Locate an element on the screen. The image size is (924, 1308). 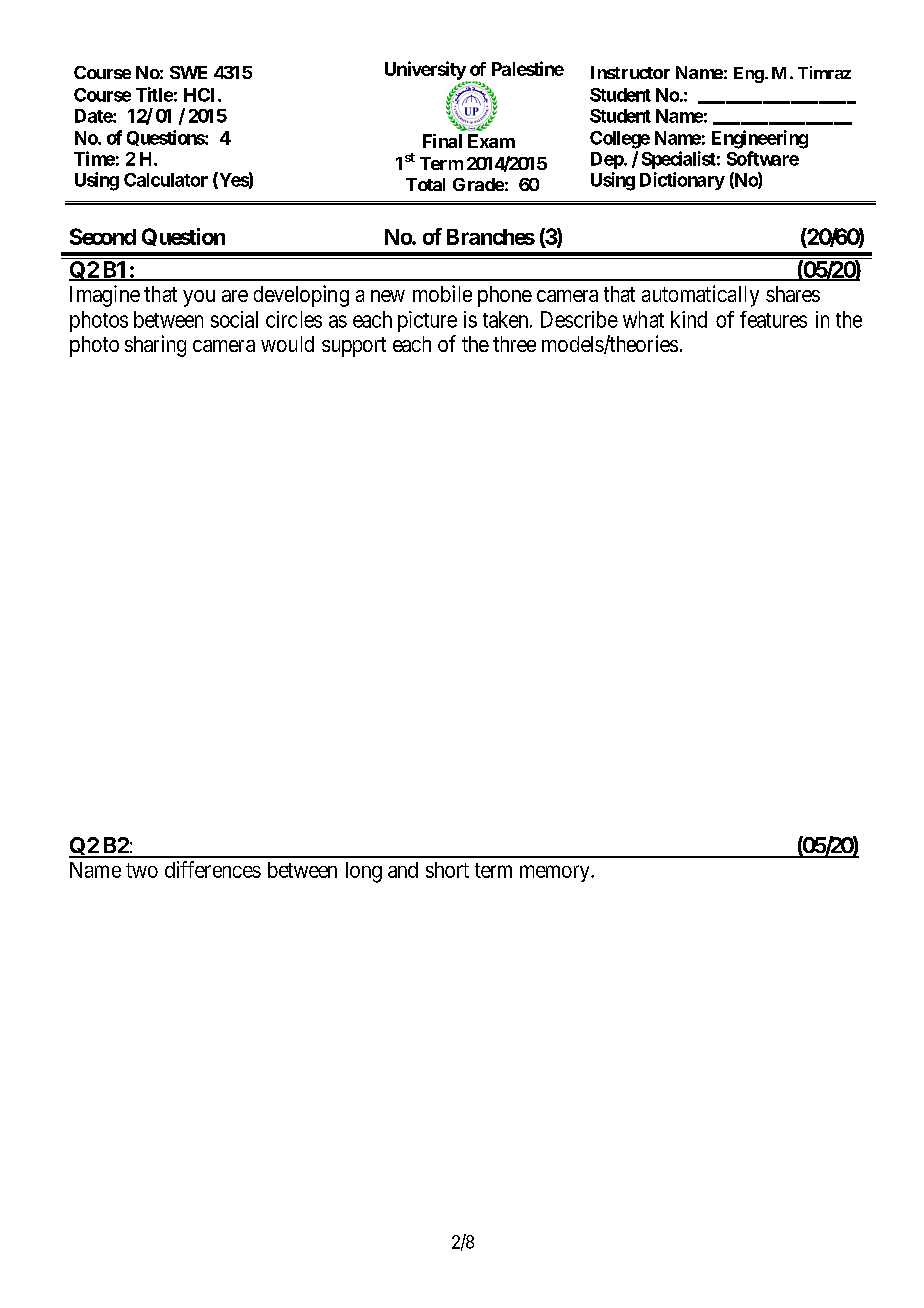
HCI is located at coordinates (201, 95).
